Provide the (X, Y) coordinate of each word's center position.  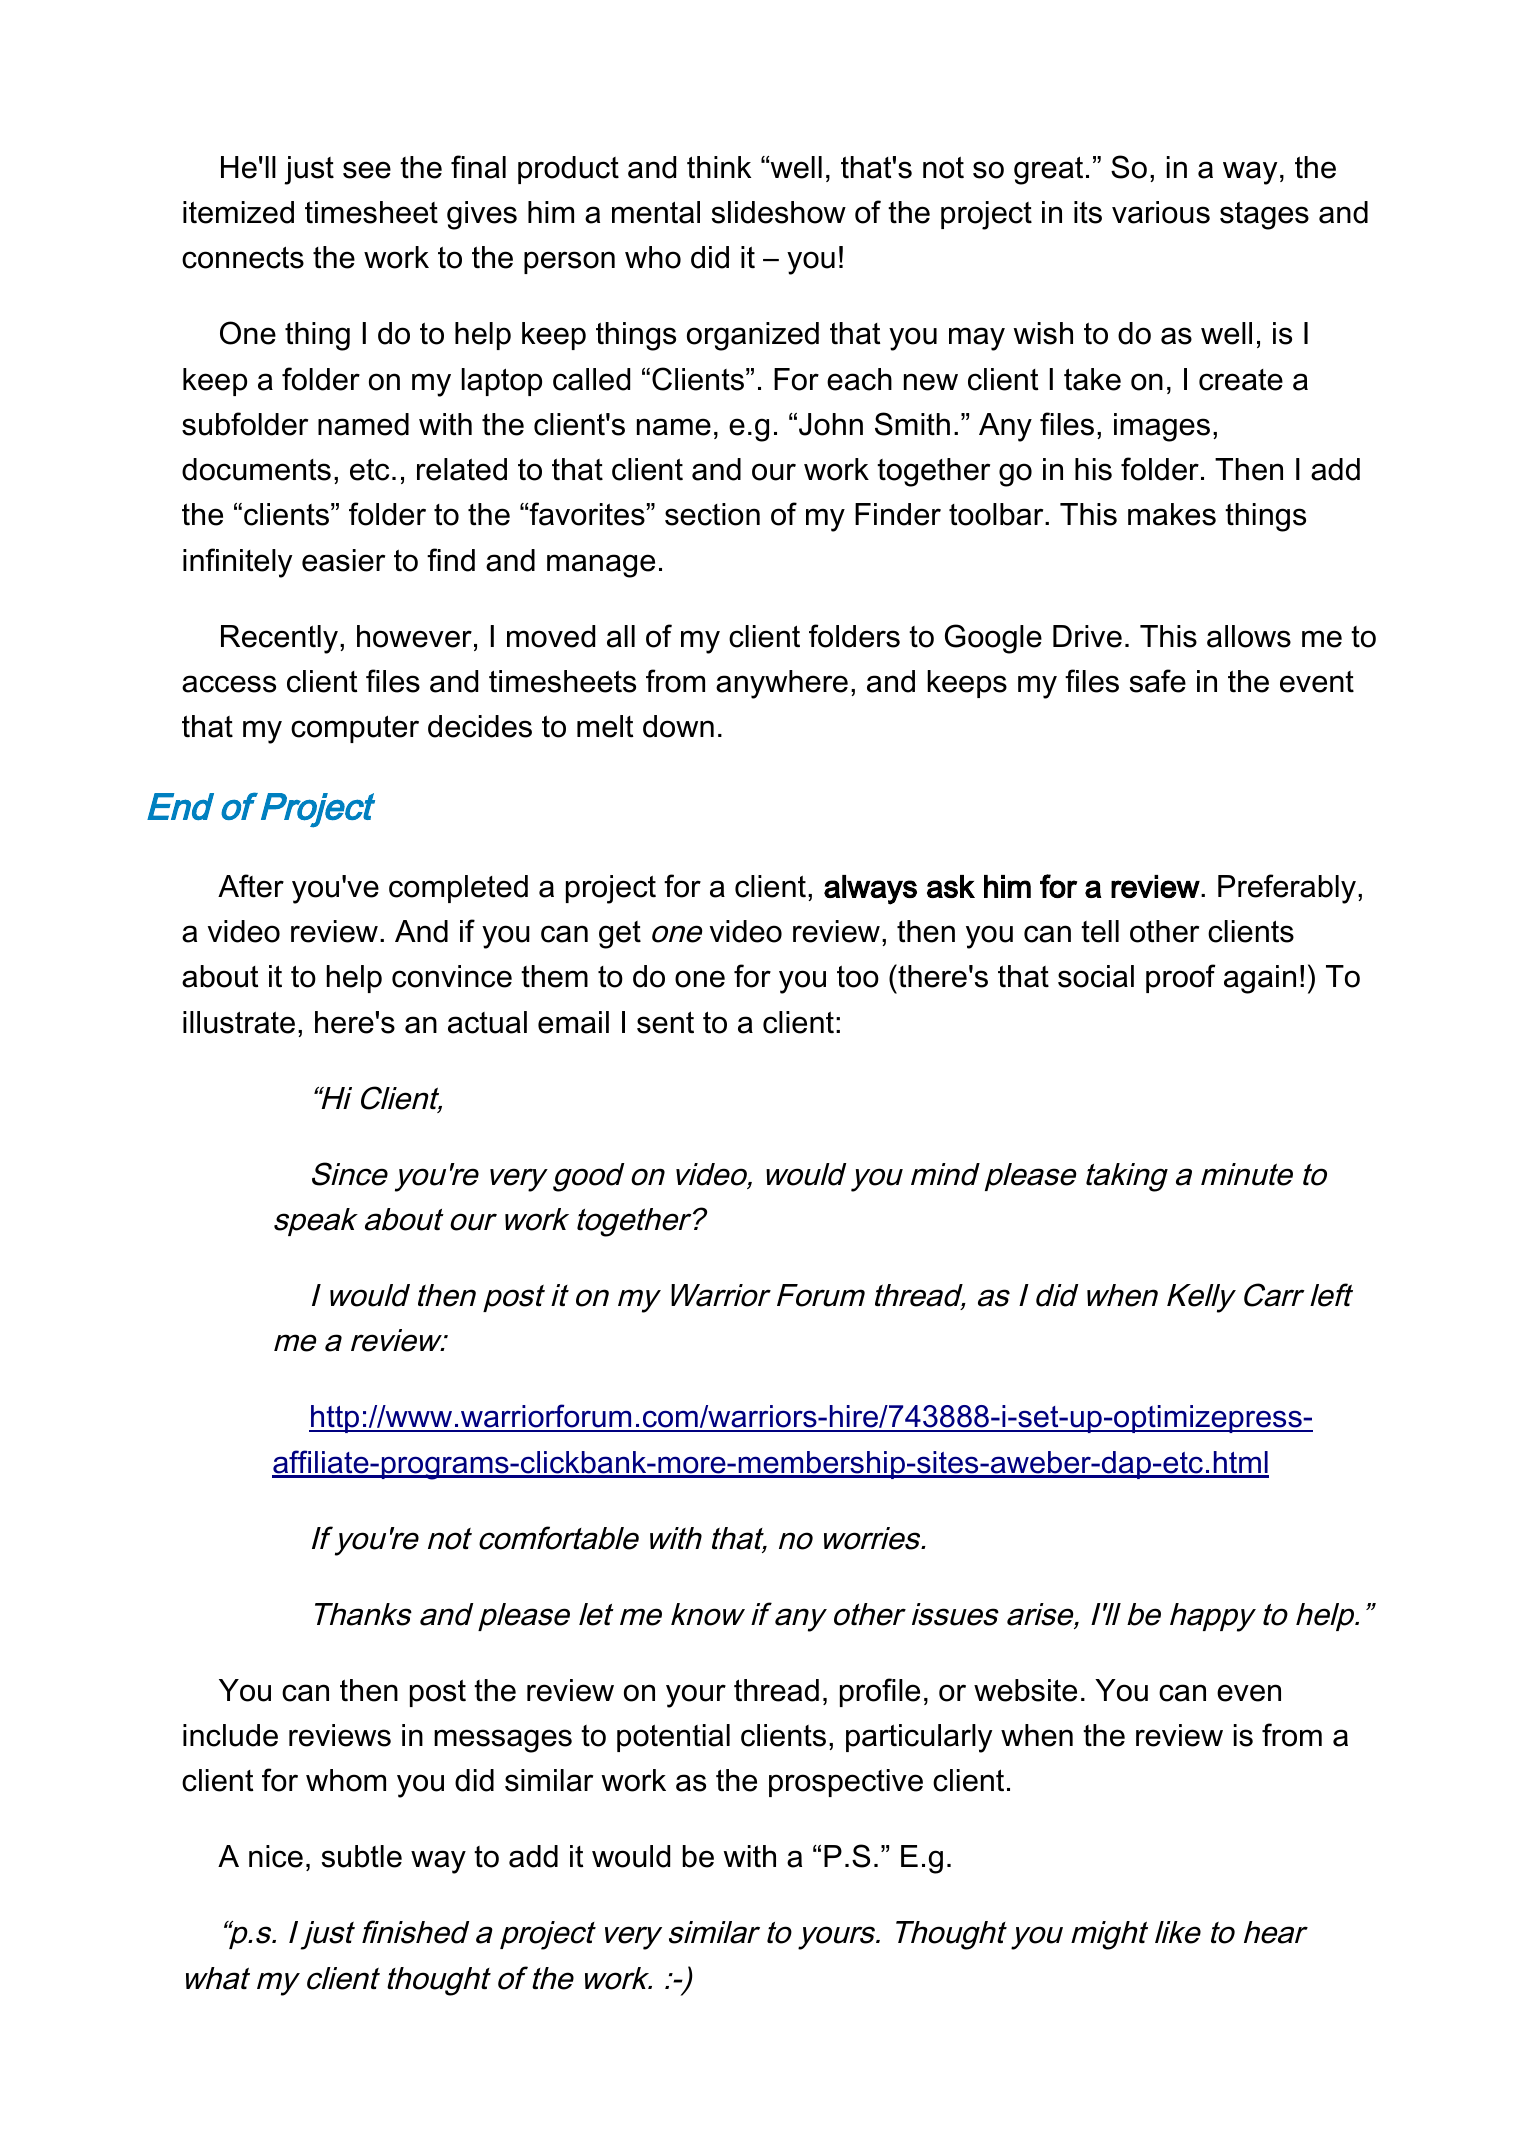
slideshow (779, 212)
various (1161, 212)
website (1025, 1690)
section (712, 514)
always (870, 890)
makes (1172, 514)
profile (880, 1692)
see (367, 170)
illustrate (239, 1022)
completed (458, 889)
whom (346, 1780)
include (230, 1735)
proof (1181, 978)
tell (1100, 931)
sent (665, 1022)
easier (343, 560)
